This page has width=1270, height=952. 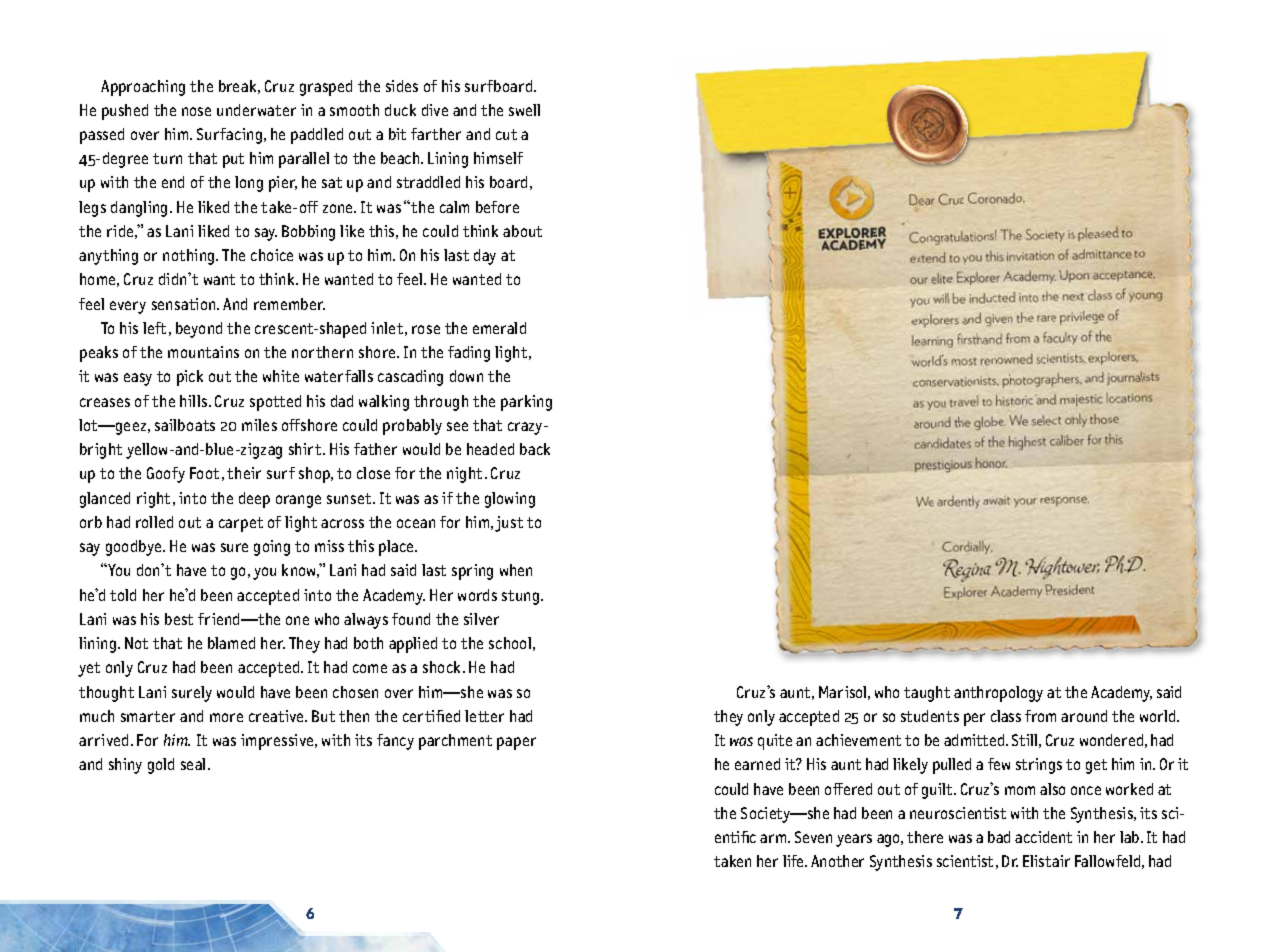 I want to click on stung, so click(x=522, y=597).
